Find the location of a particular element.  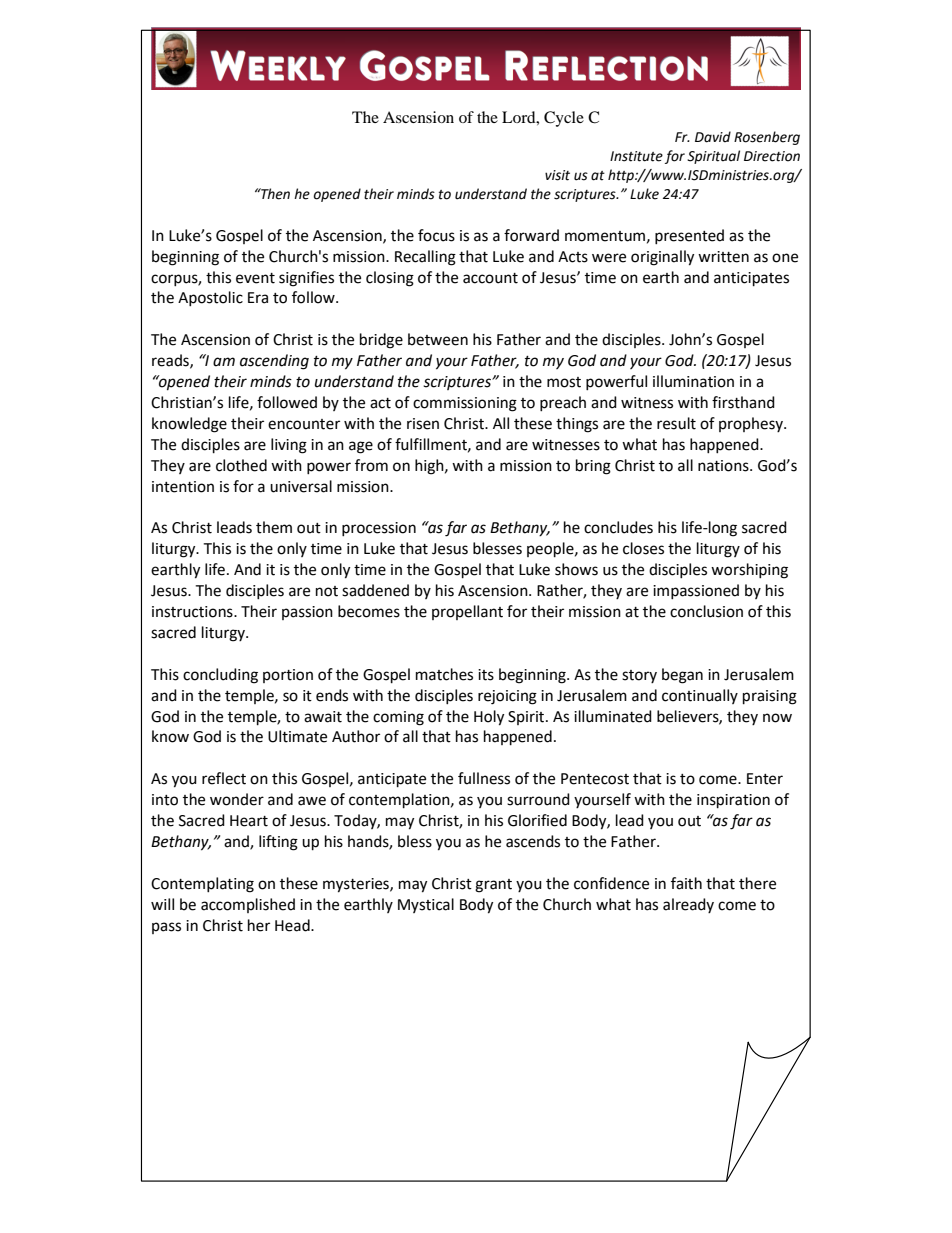

illumination is located at coordinates (693, 381).
